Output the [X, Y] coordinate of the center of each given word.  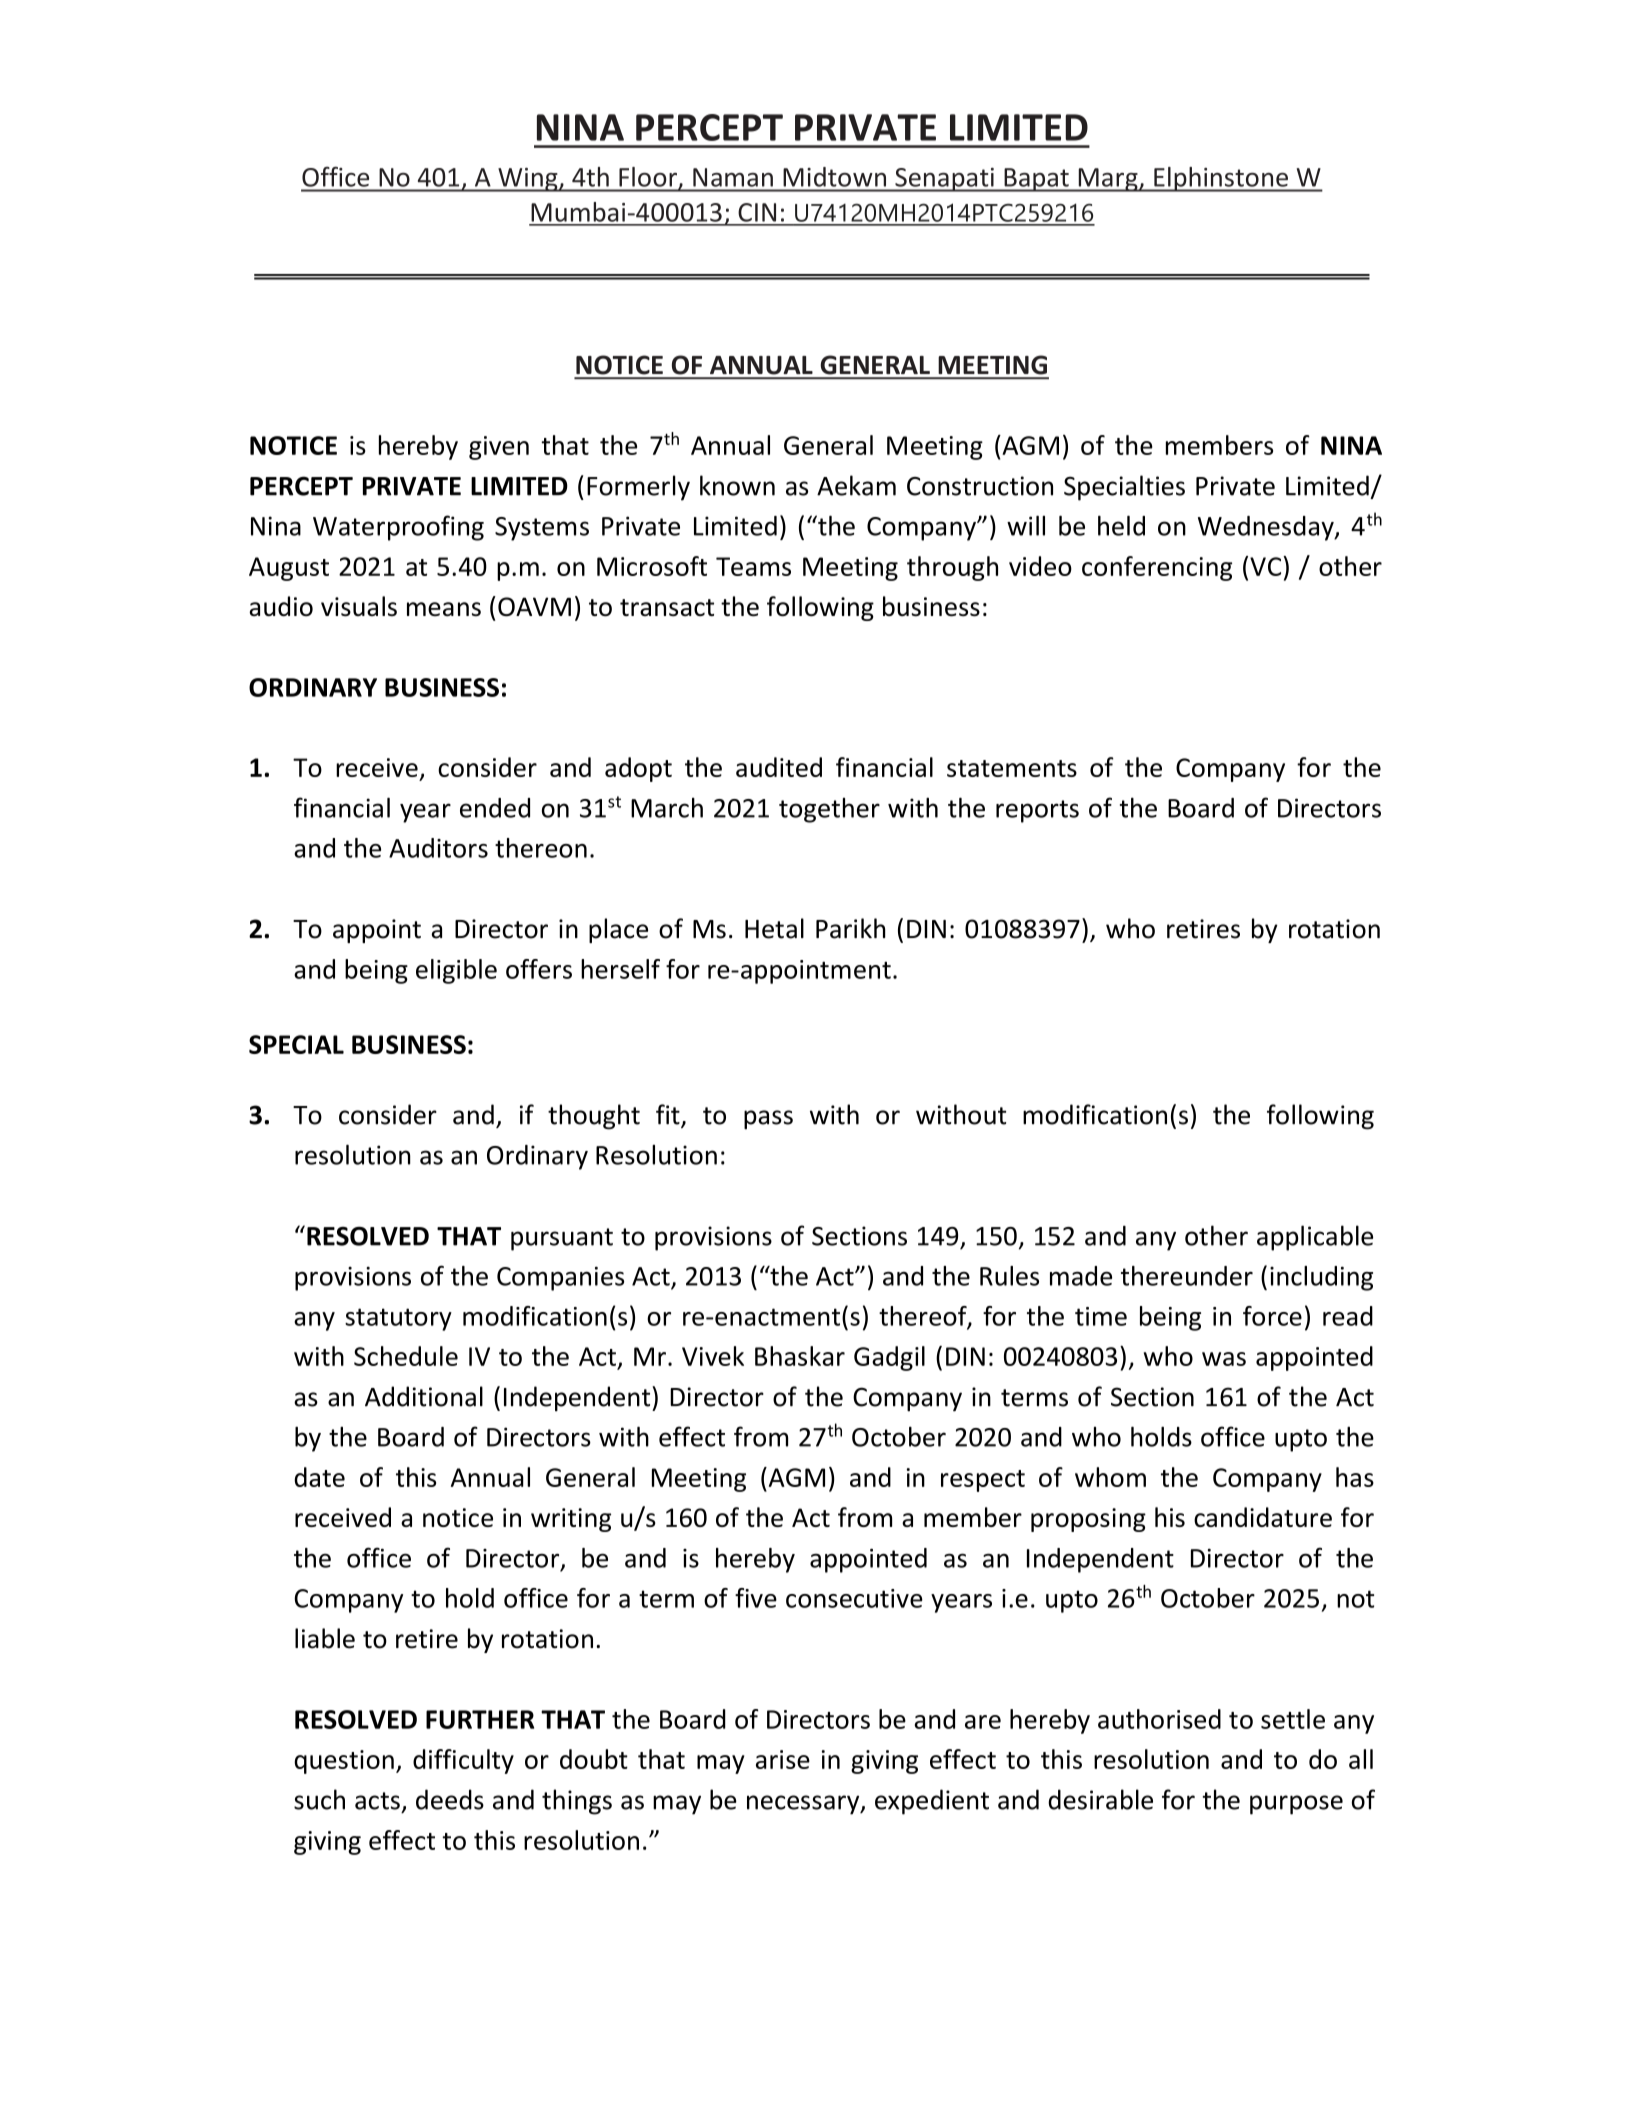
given [499, 448]
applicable [1315, 1238]
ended [495, 808]
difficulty [463, 1761]
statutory [398, 1319]
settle [1293, 1719]
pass [768, 1120]
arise [783, 1759]
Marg [1108, 180]
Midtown [835, 177]
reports [1037, 811]
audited [779, 767]
